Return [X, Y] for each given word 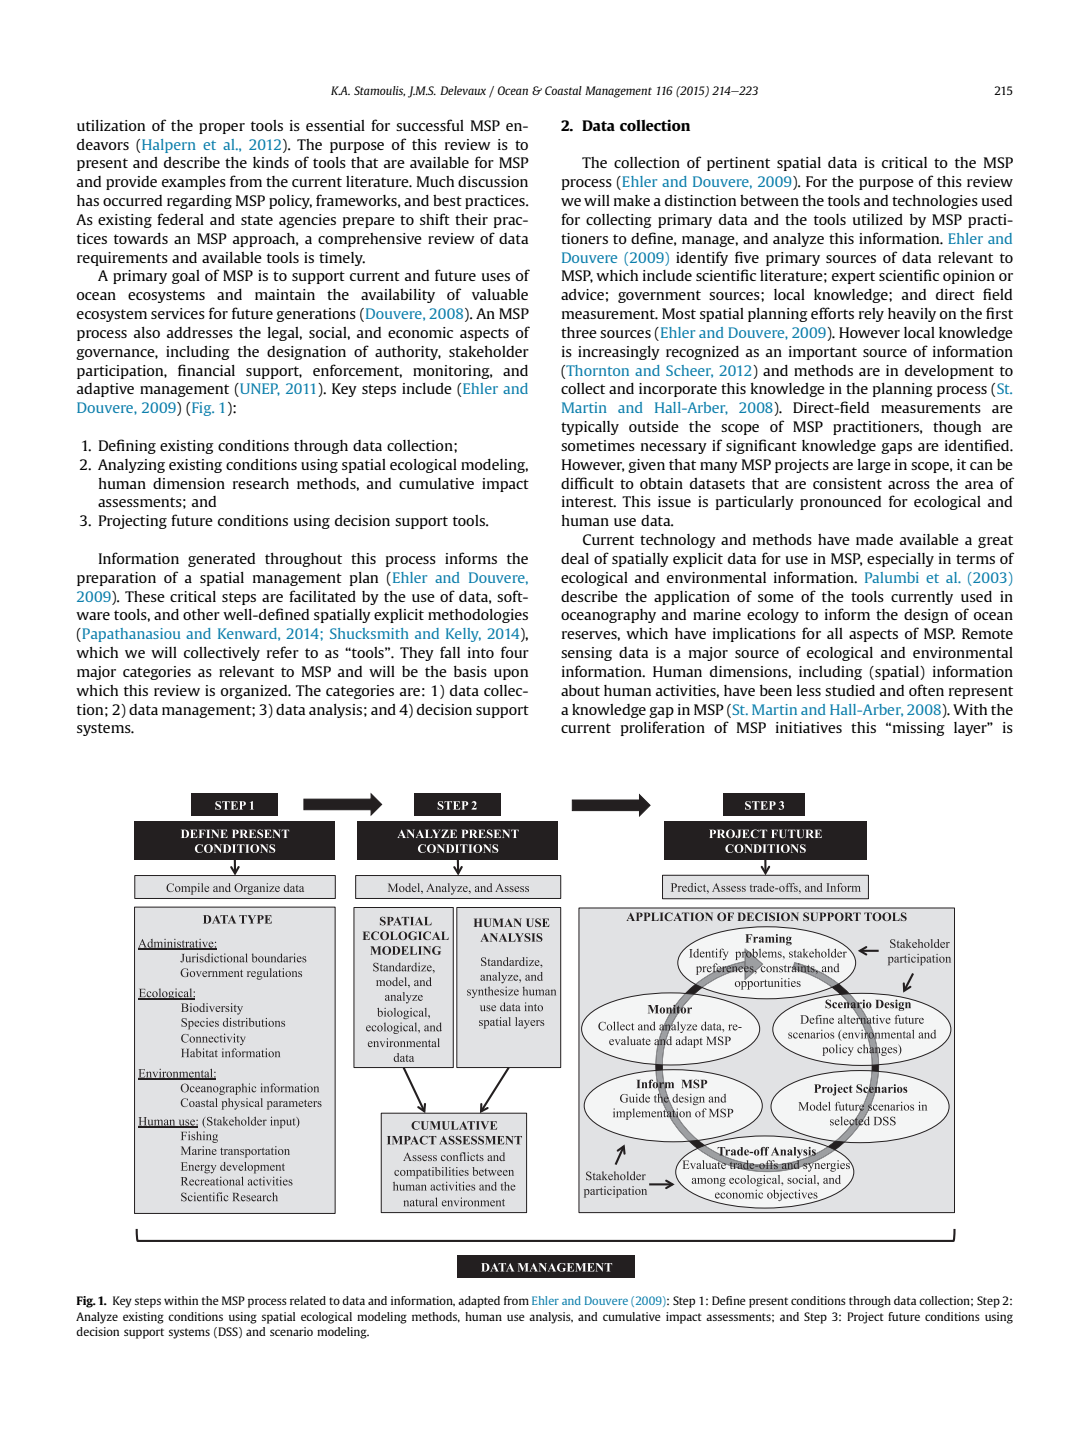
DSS [228, 1332]
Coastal [563, 90]
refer [283, 652]
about [580, 690]
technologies [935, 202]
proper [222, 128]
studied [850, 690]
